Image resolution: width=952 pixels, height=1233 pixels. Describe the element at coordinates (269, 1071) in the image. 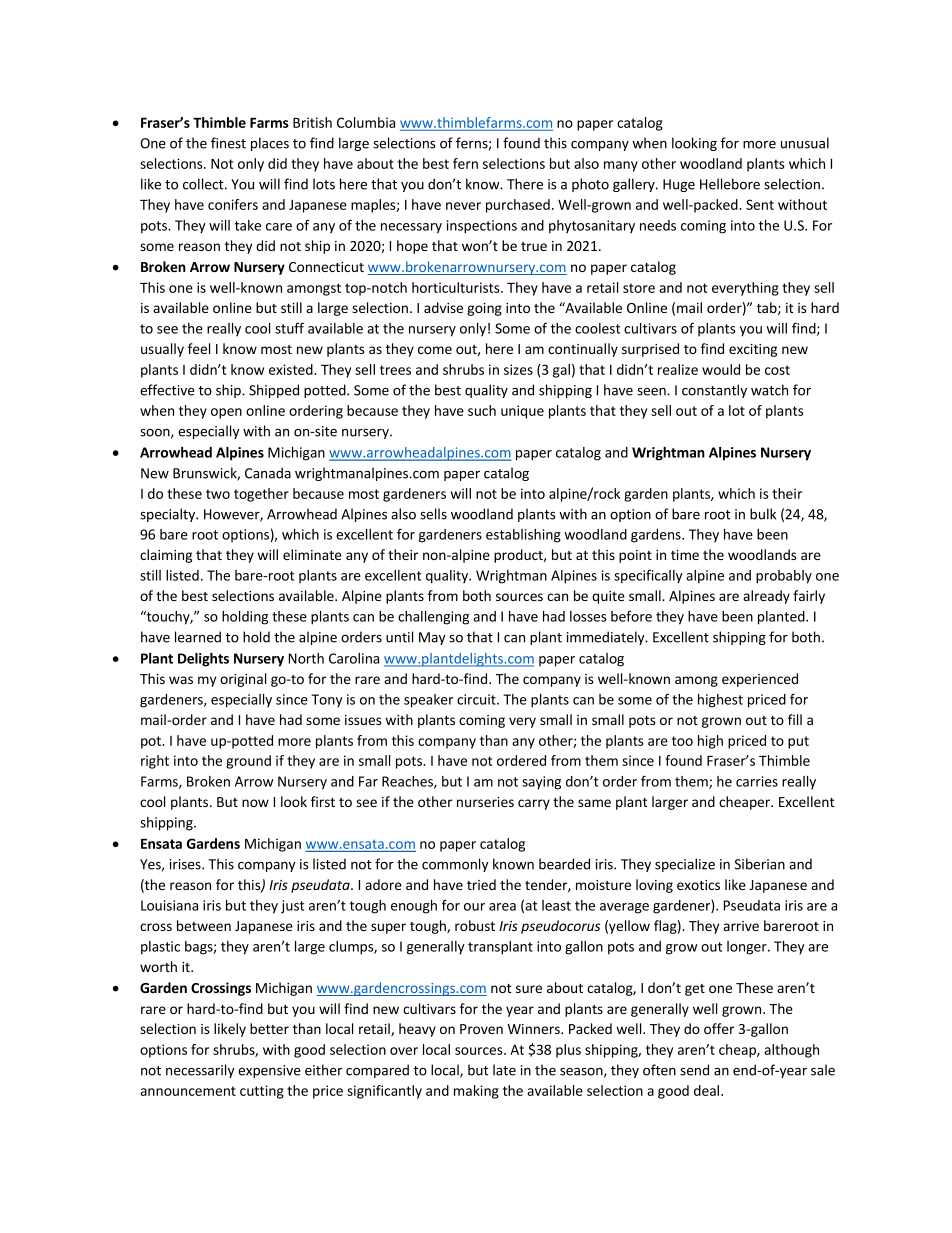

I see `expensive` at that location.
